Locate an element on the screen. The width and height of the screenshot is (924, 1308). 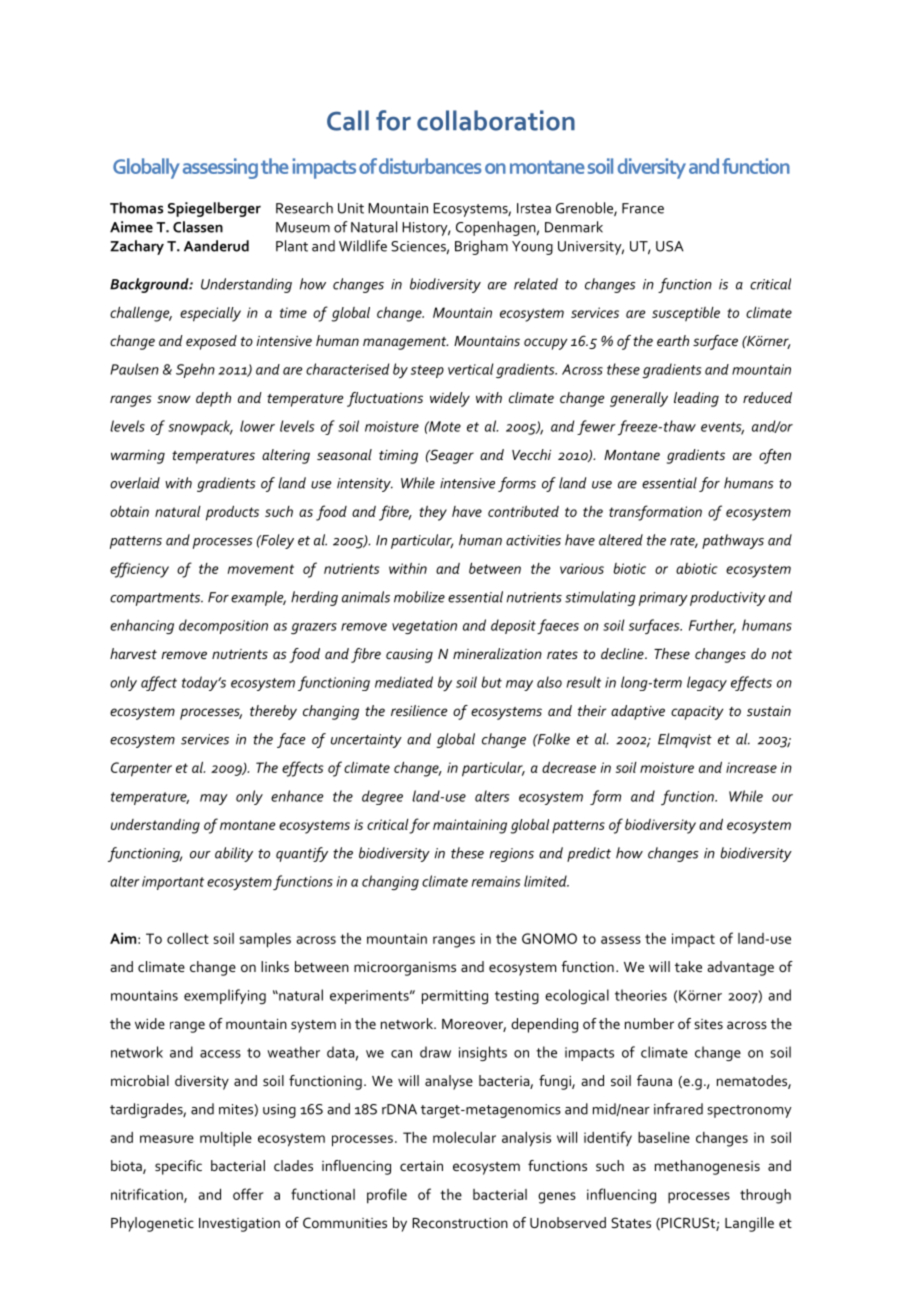
disturbances is located at coordinates (429, 166).
